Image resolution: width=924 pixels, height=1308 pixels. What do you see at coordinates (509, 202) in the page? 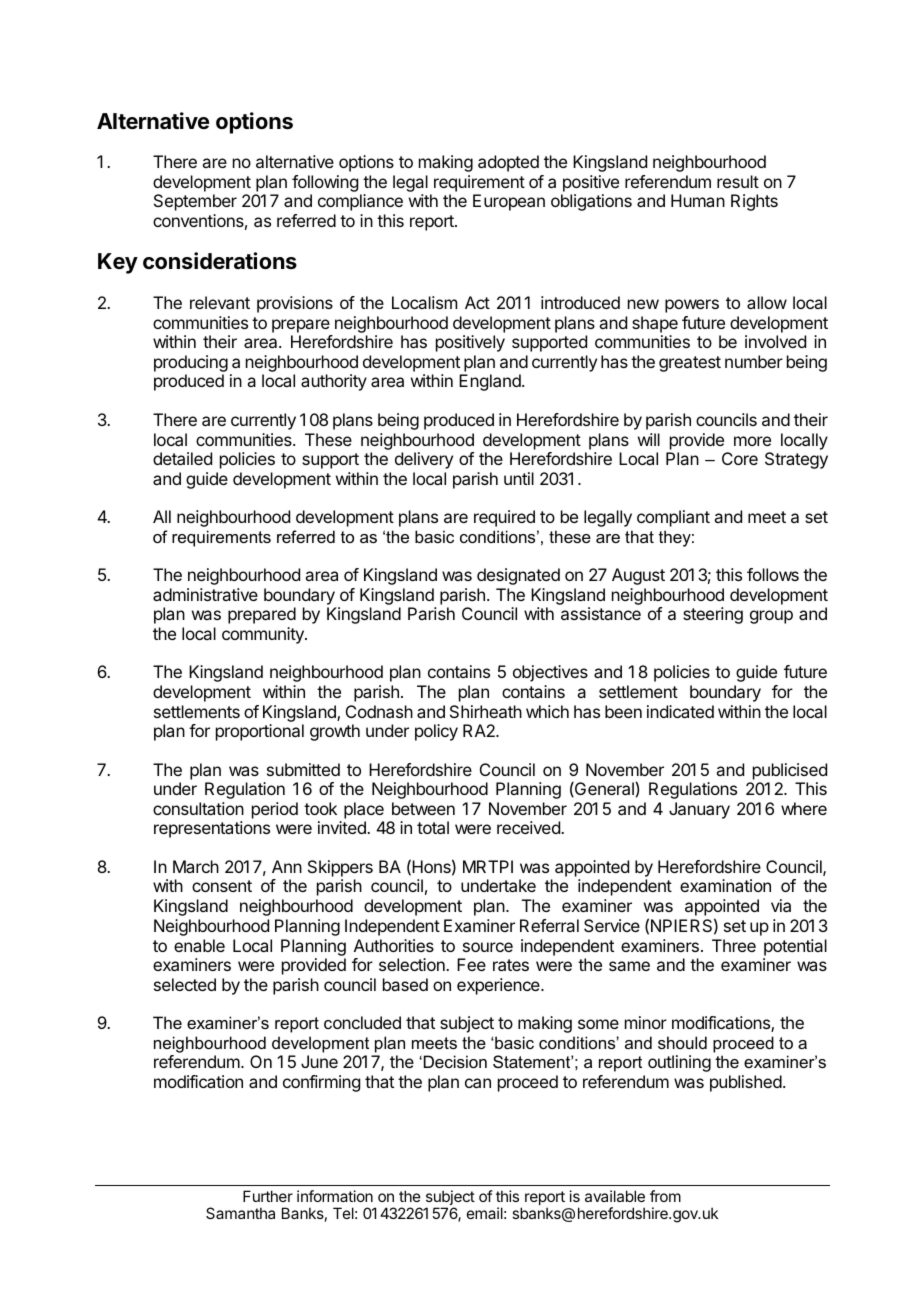
I see `European` at bounding box center [509, 202].
